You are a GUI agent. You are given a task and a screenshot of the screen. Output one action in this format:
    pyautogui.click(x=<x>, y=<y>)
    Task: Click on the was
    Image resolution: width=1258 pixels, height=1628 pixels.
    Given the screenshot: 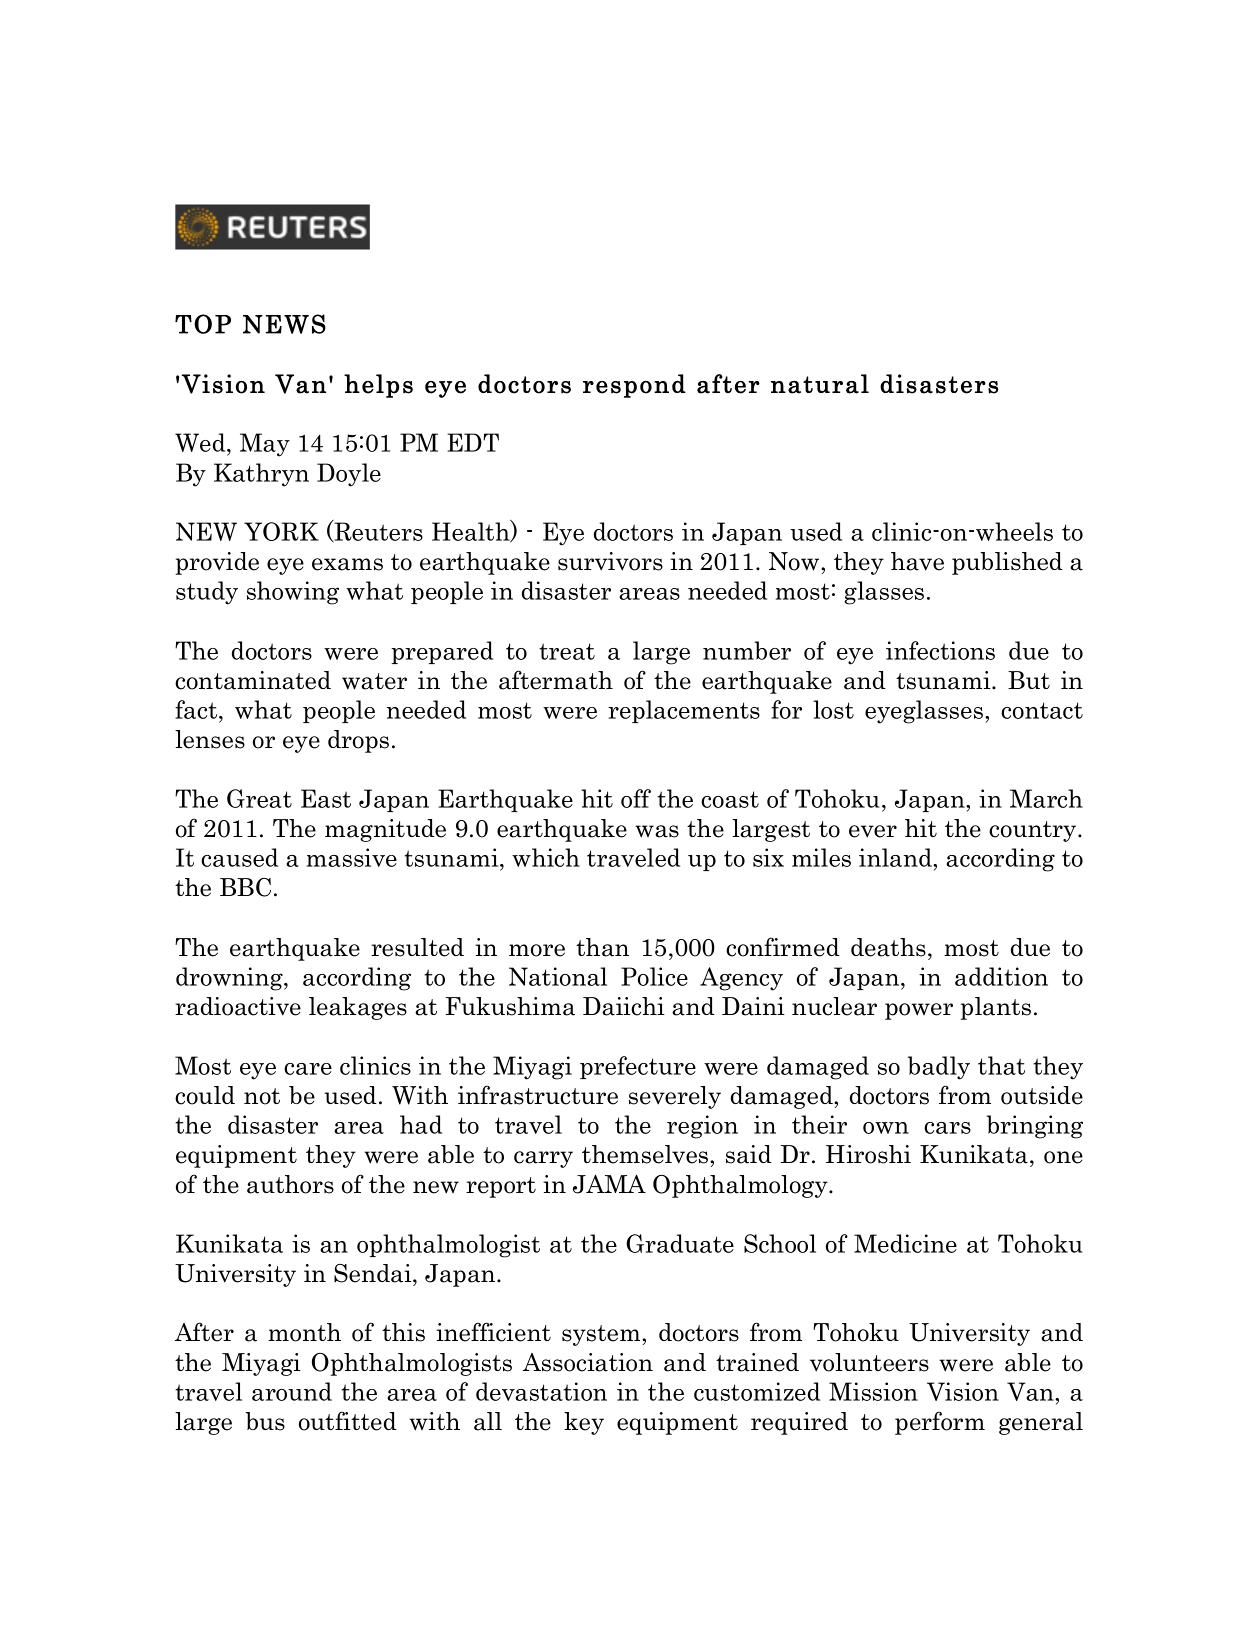 What is the action you would take?
    pyautogui.click(x=657, y=831)
